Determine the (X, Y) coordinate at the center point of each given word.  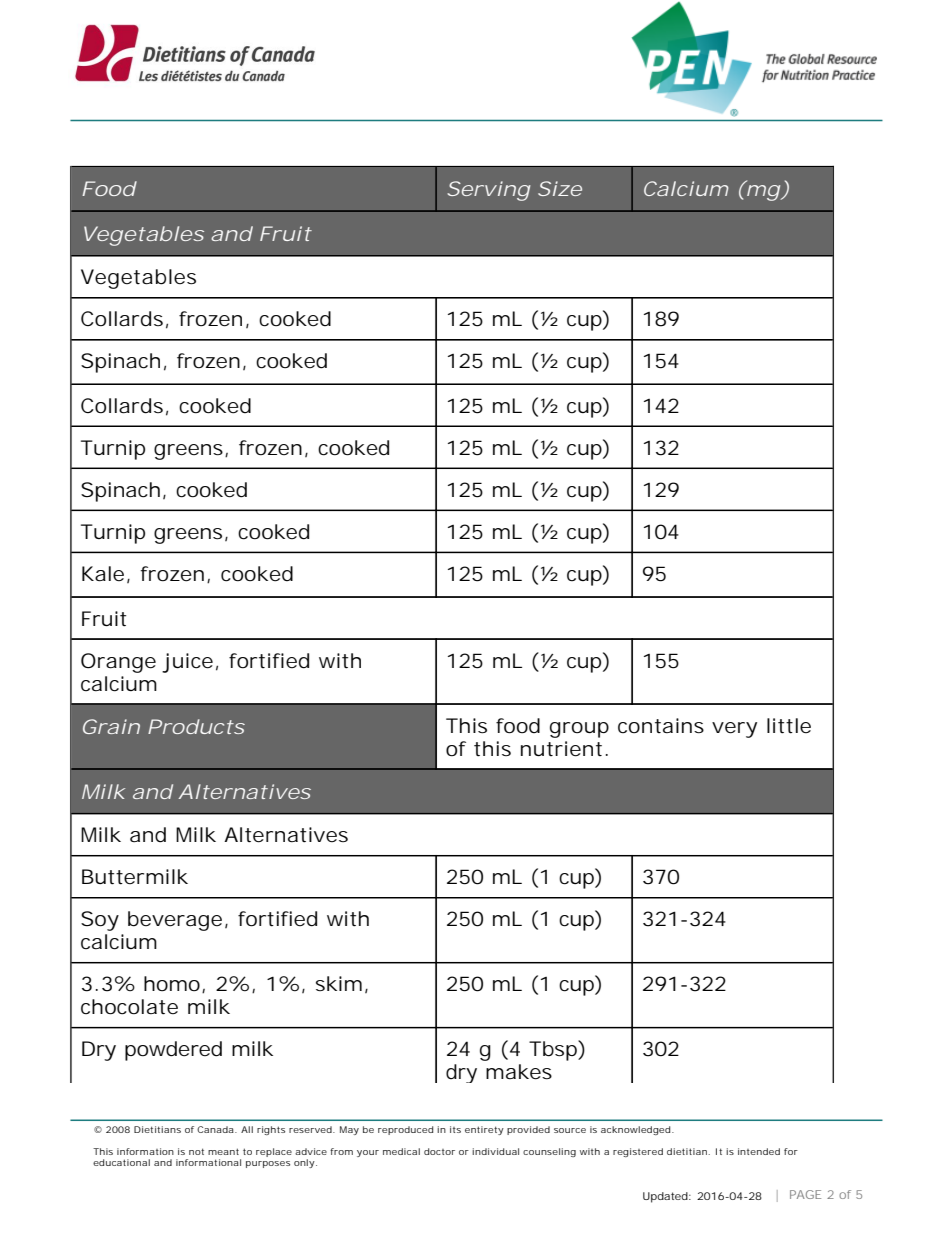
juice (187, 663)
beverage (175, 921)
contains (661, 726)
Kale (103, 574)
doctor (439, 1151)
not (196, 1151)
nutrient (561, 749)
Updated (666, 1197)
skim (339, 983)
